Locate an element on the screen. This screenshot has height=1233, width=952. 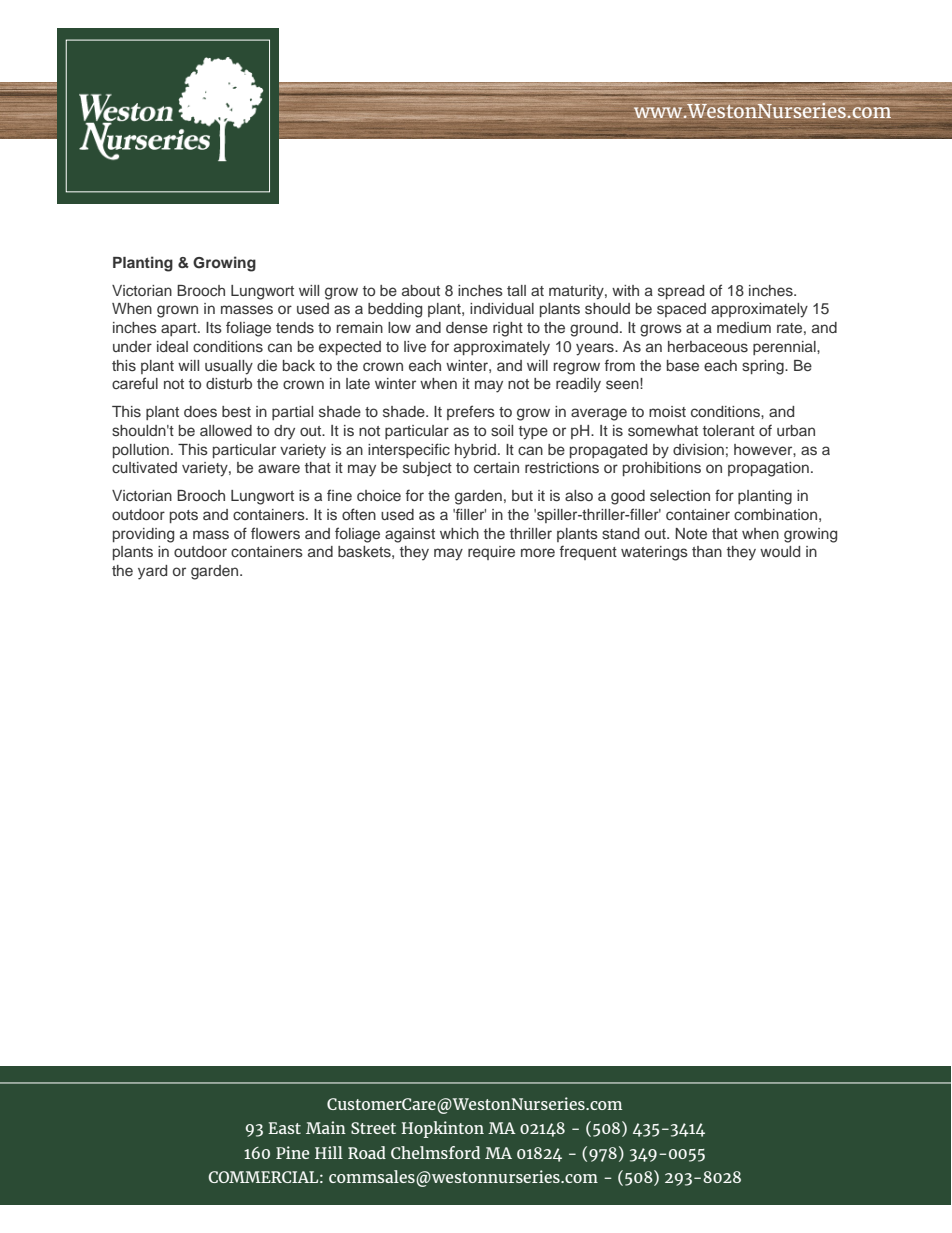
Its is located at coordinates (214, 327).
